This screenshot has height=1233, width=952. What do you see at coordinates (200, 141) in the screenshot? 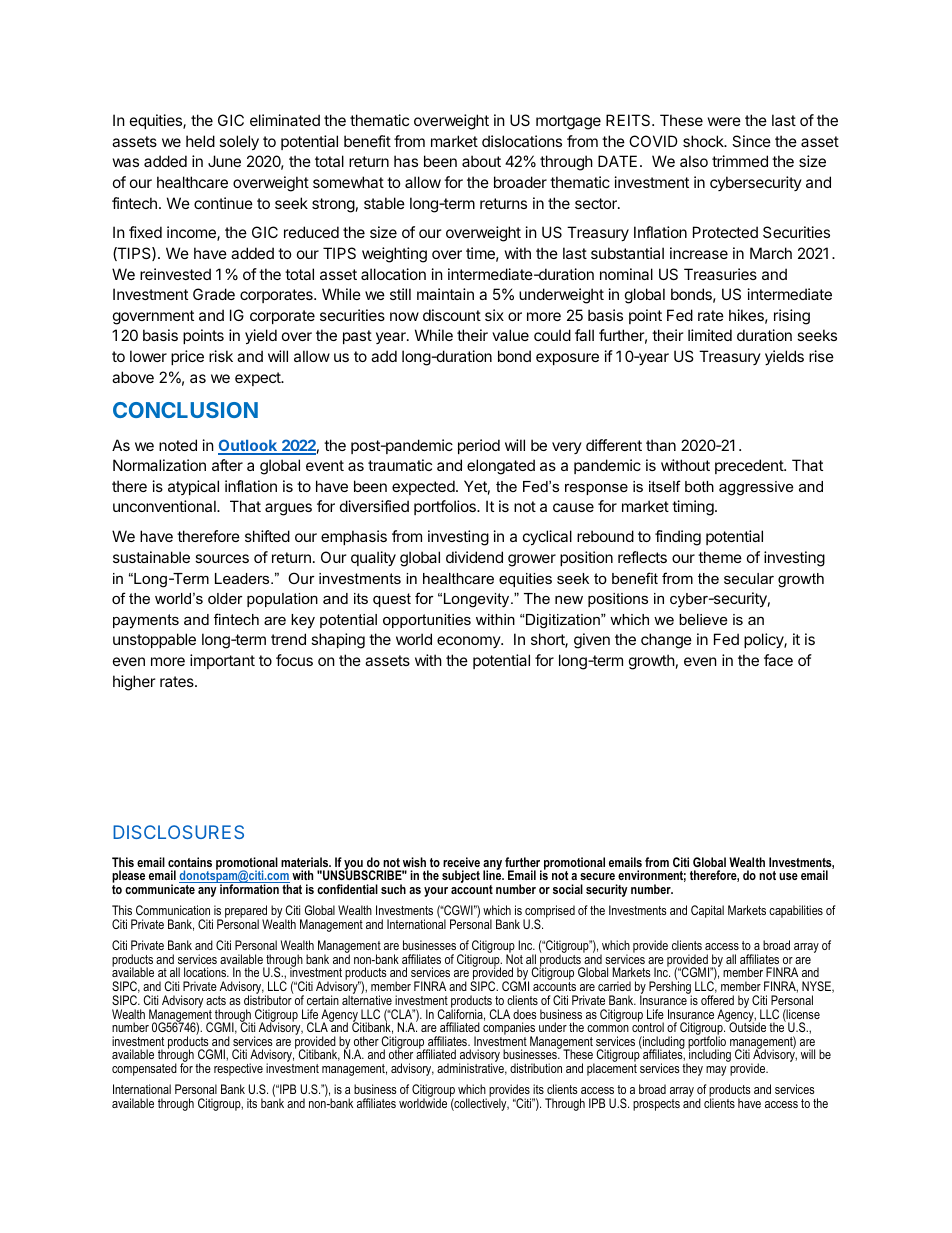
I see `held` at bounding box center [200, 141].
